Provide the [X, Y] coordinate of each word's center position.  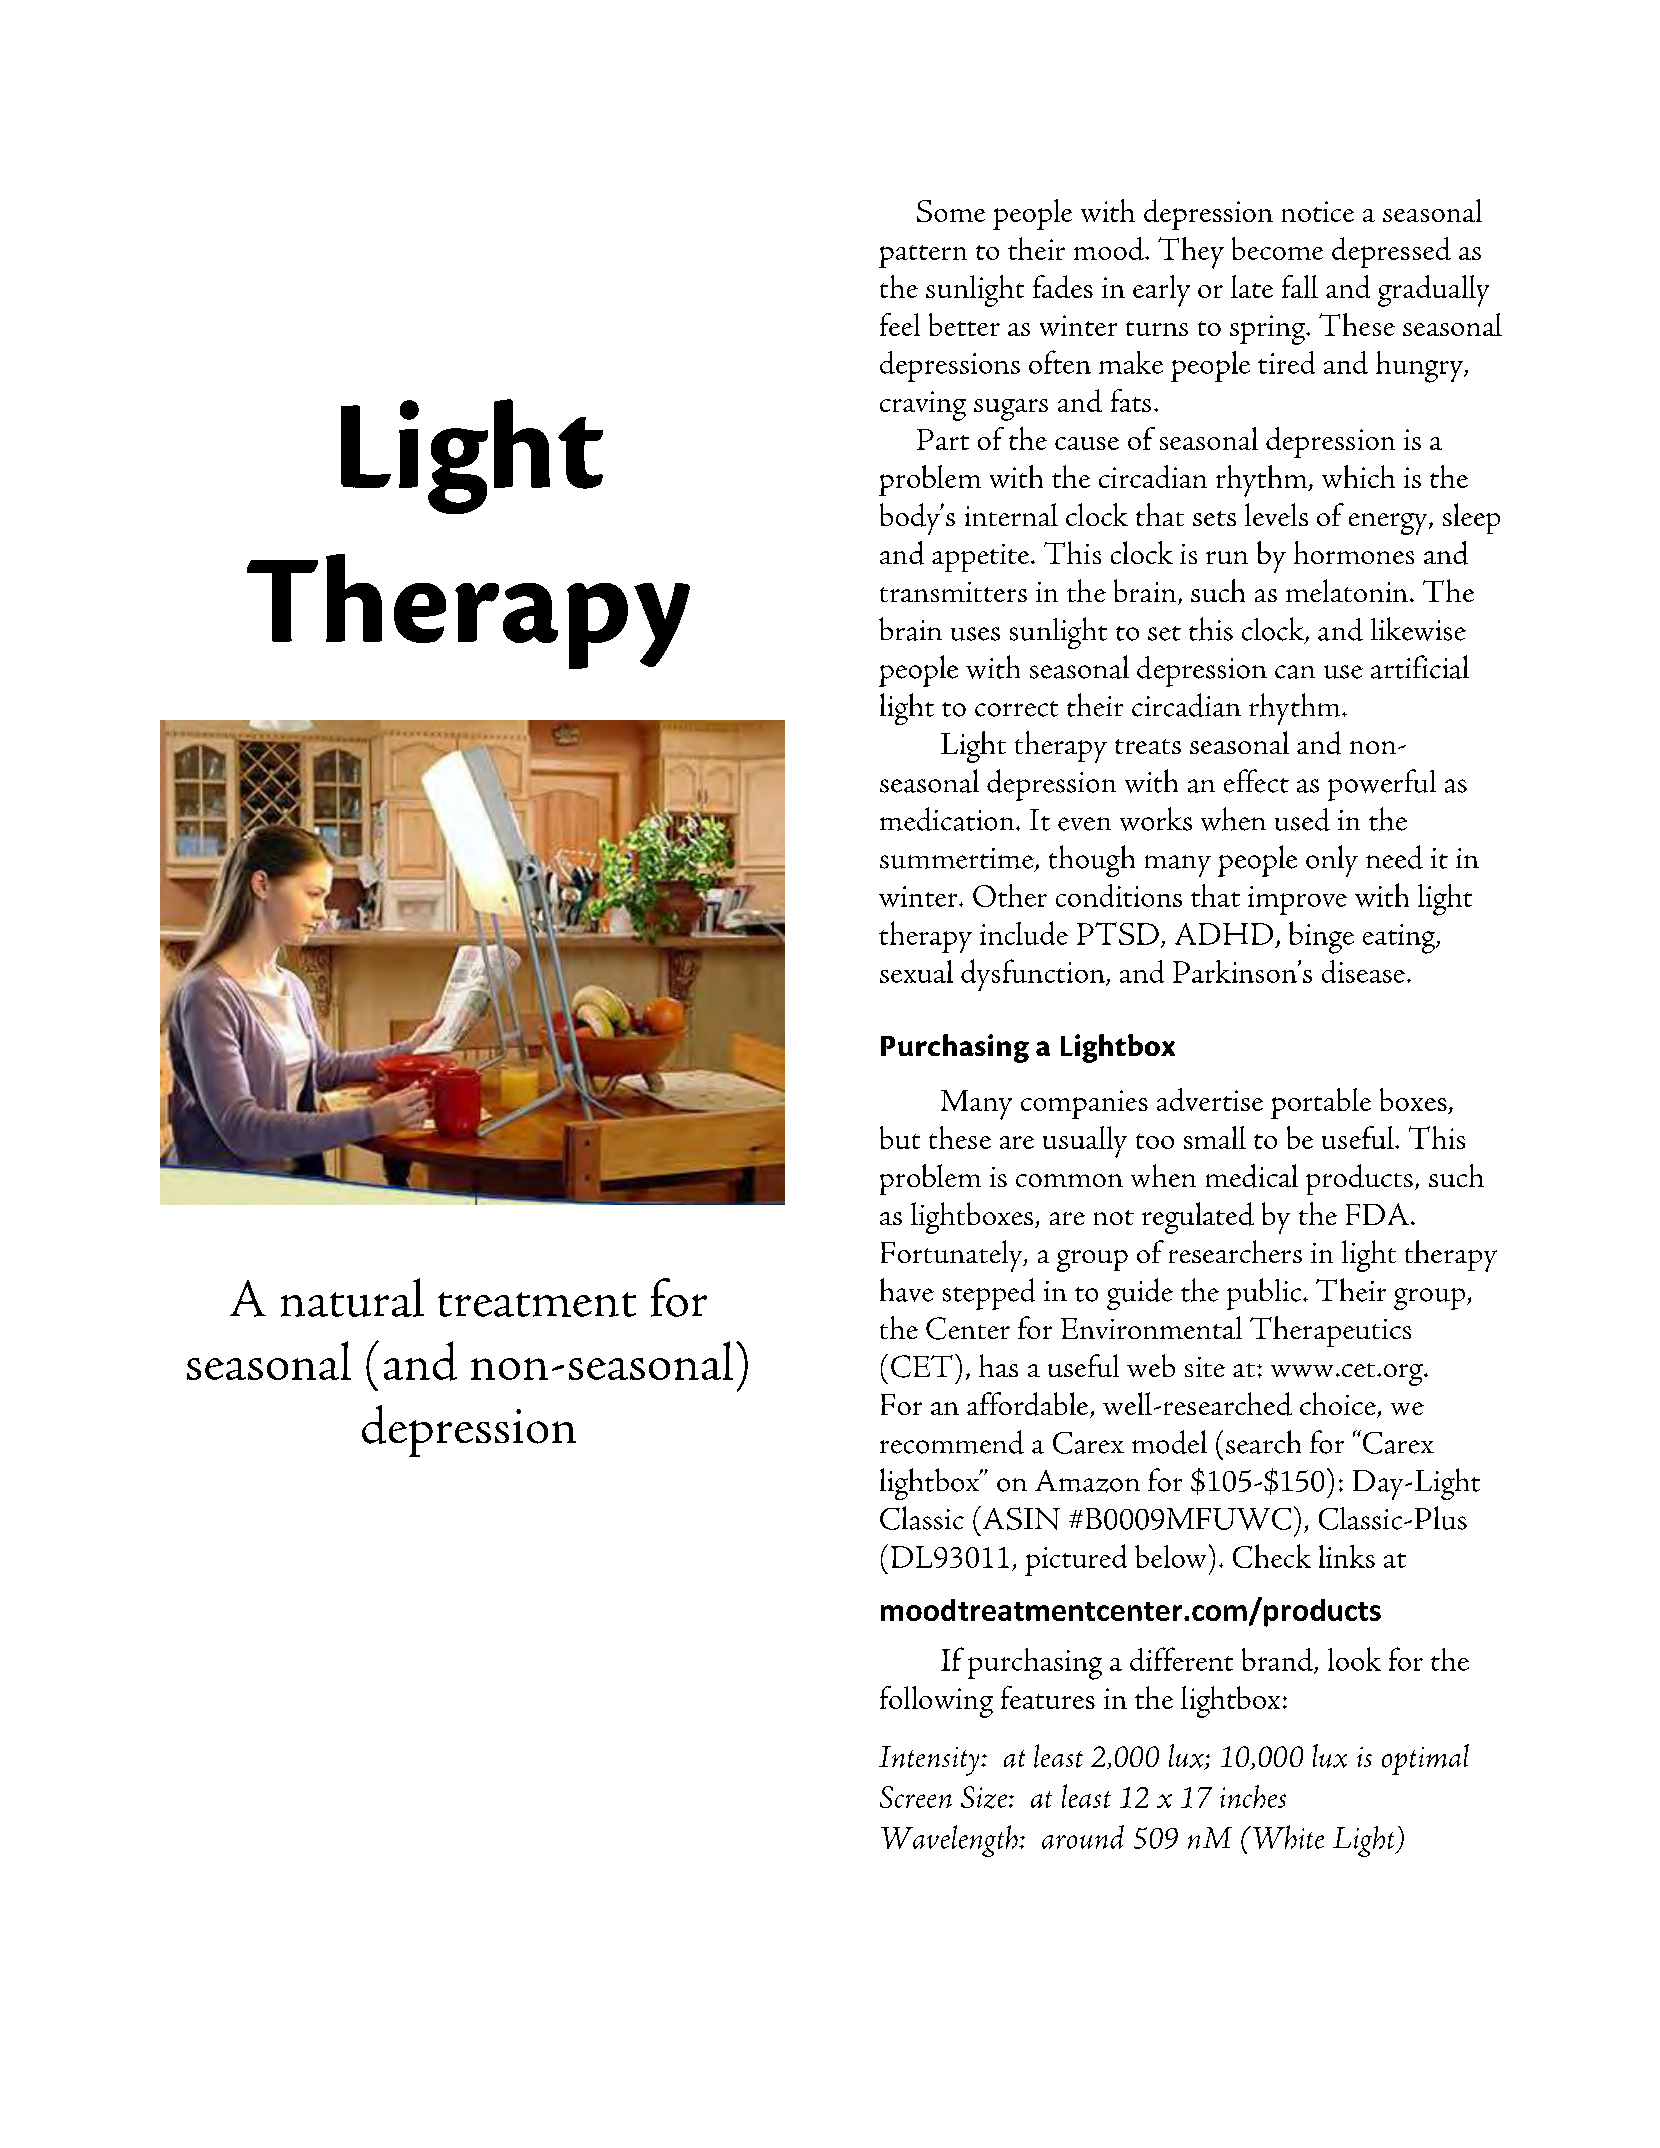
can [1295, 672]
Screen [916, 1797]
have [907, 1290]
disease [1363, 971]
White [1287, 1837]
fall [1300, 286]
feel [900, 324]
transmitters [953, 592]
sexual [916, 971]
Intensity [930, 1761]
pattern [923, 256]
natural [352, 1297]
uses [975, 634]
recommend [952, 1442]
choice [1339, 1405]
